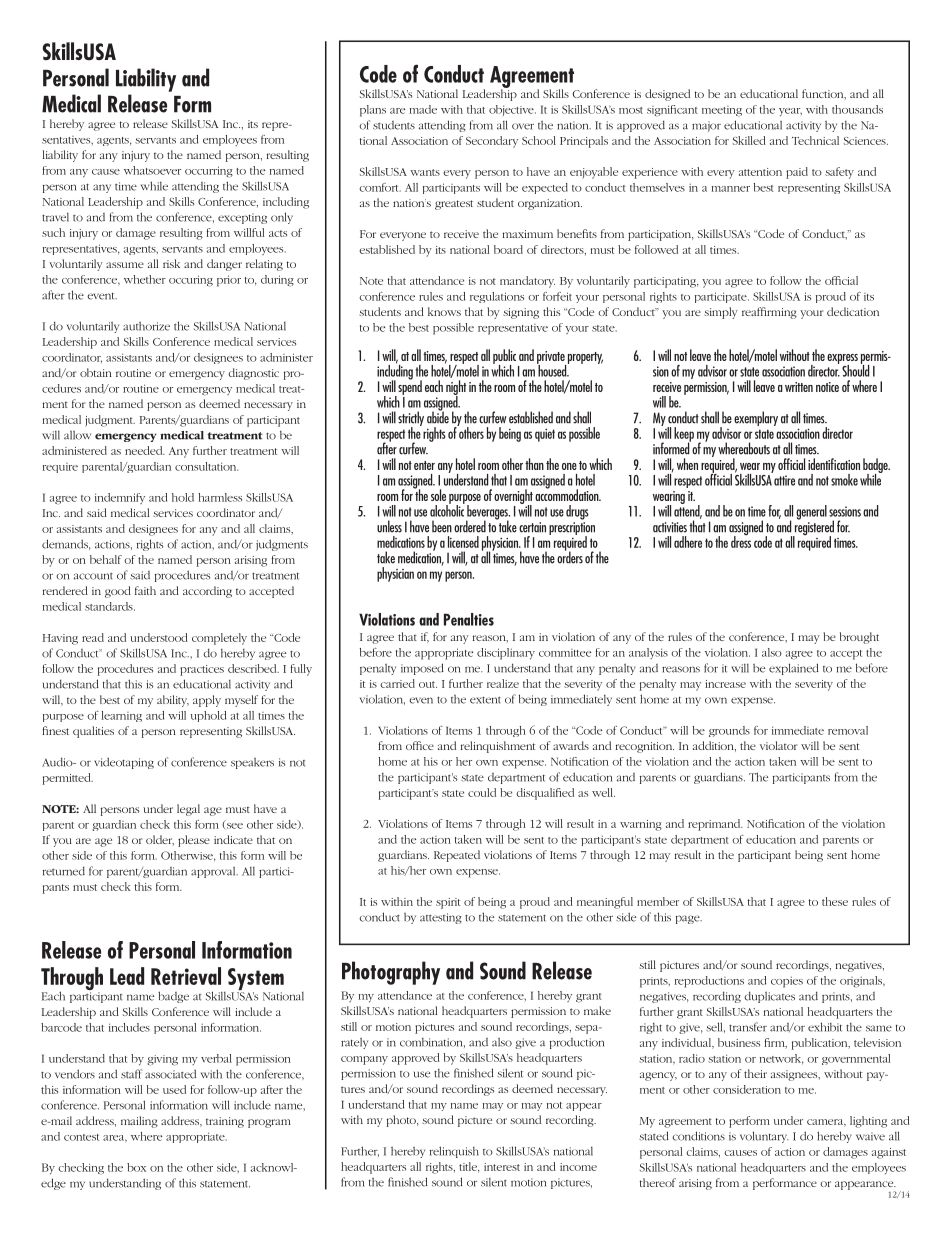 The width and height of the screenshot is (952, 1233). Describe the element at coordinates (784, 480) in the screenshot. I see `attire` at that location.
